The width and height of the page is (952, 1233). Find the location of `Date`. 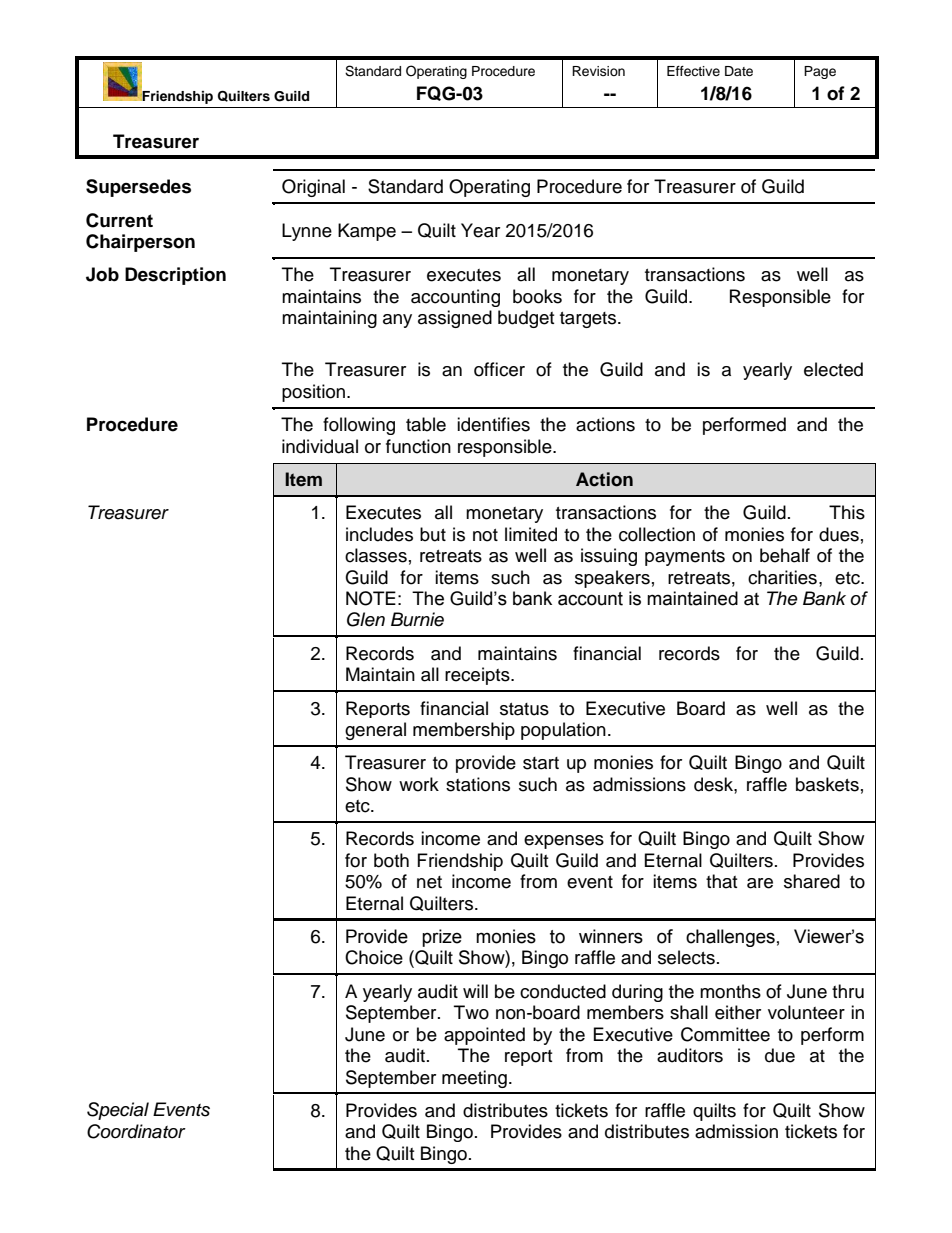

Date is located at coordinates (739, 71).
